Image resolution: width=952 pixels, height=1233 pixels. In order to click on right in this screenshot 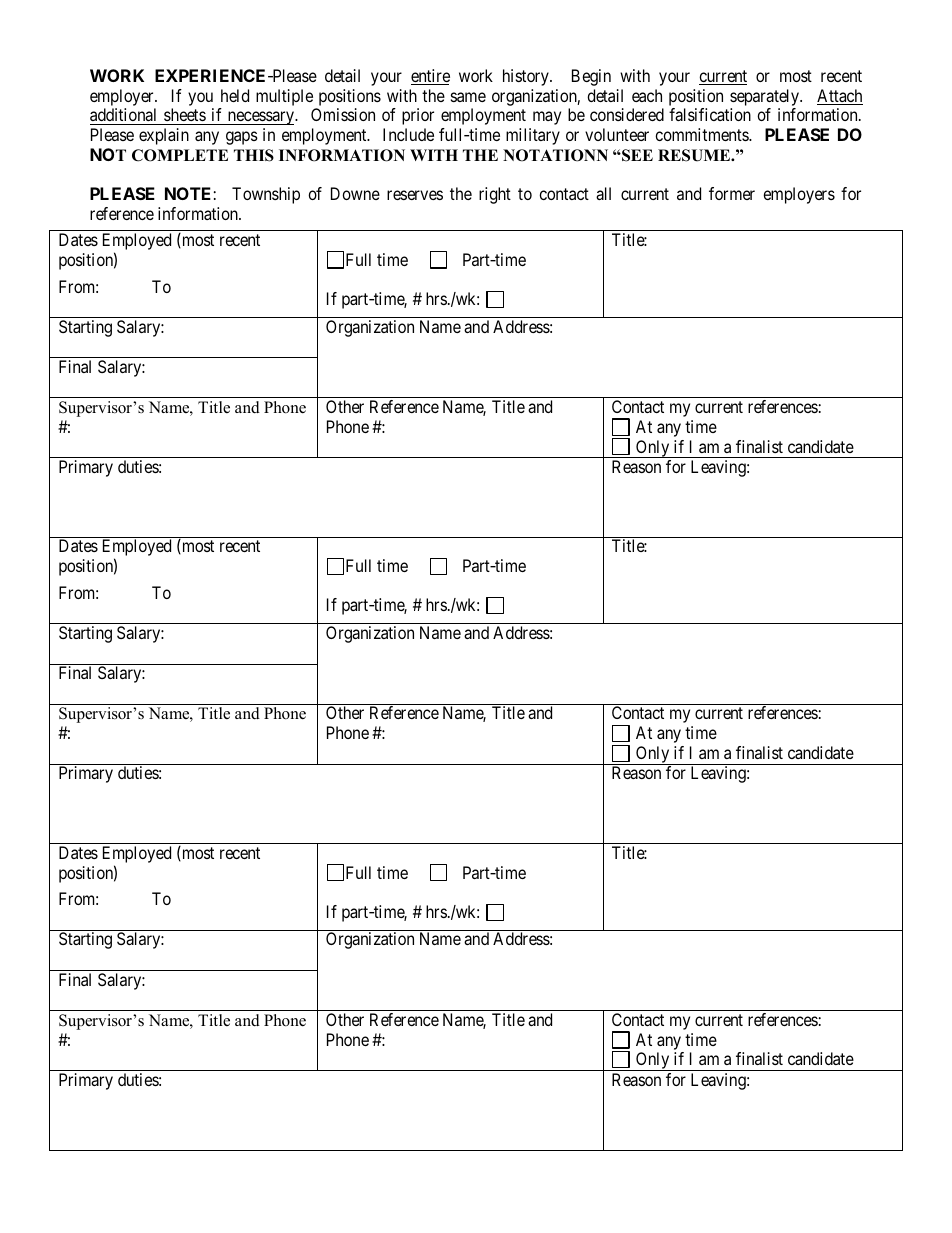, I will do `click(495, 195)`.
